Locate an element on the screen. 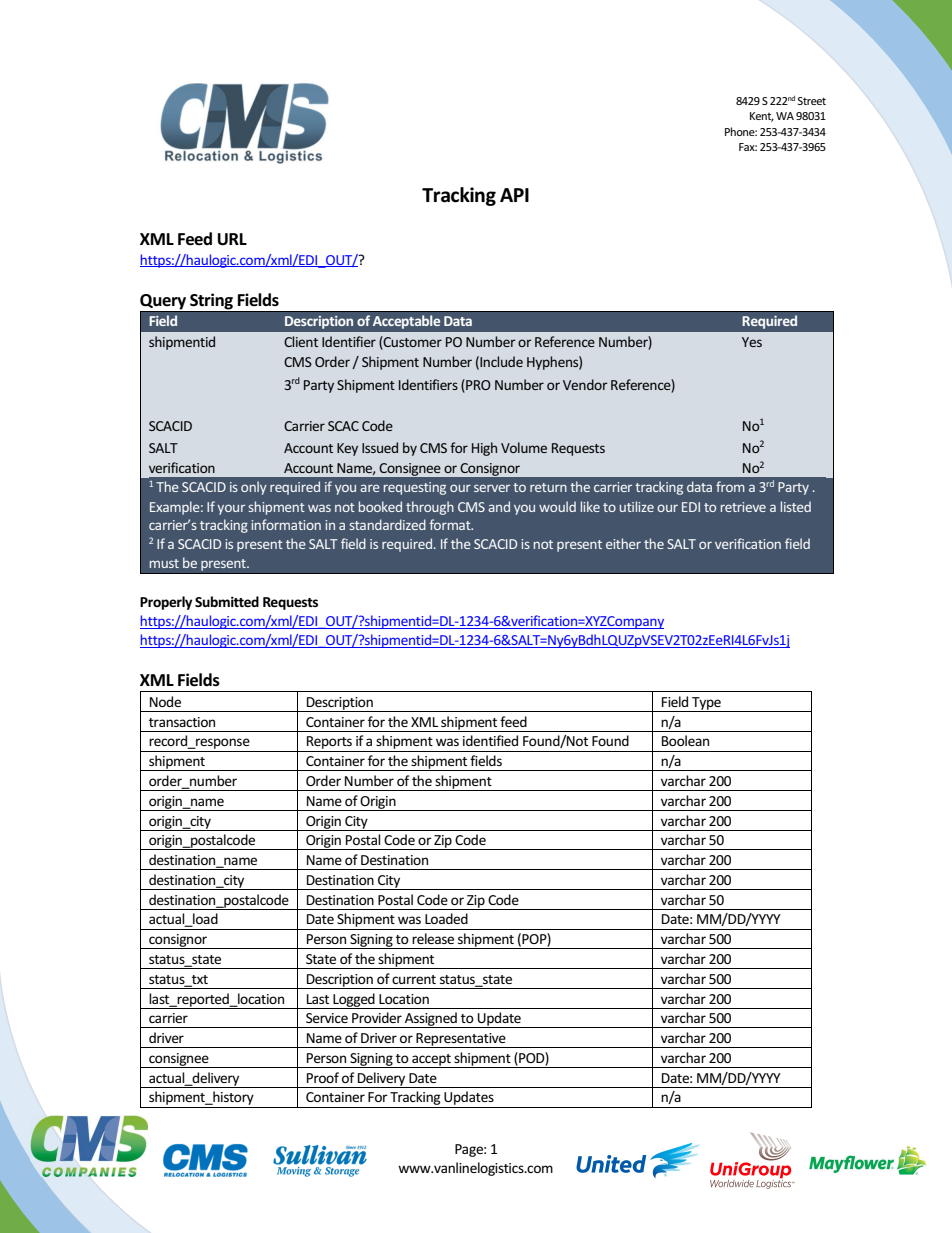 The height and width of the screenshot is (1233, 952). API is located at coordinates (514, 195).
